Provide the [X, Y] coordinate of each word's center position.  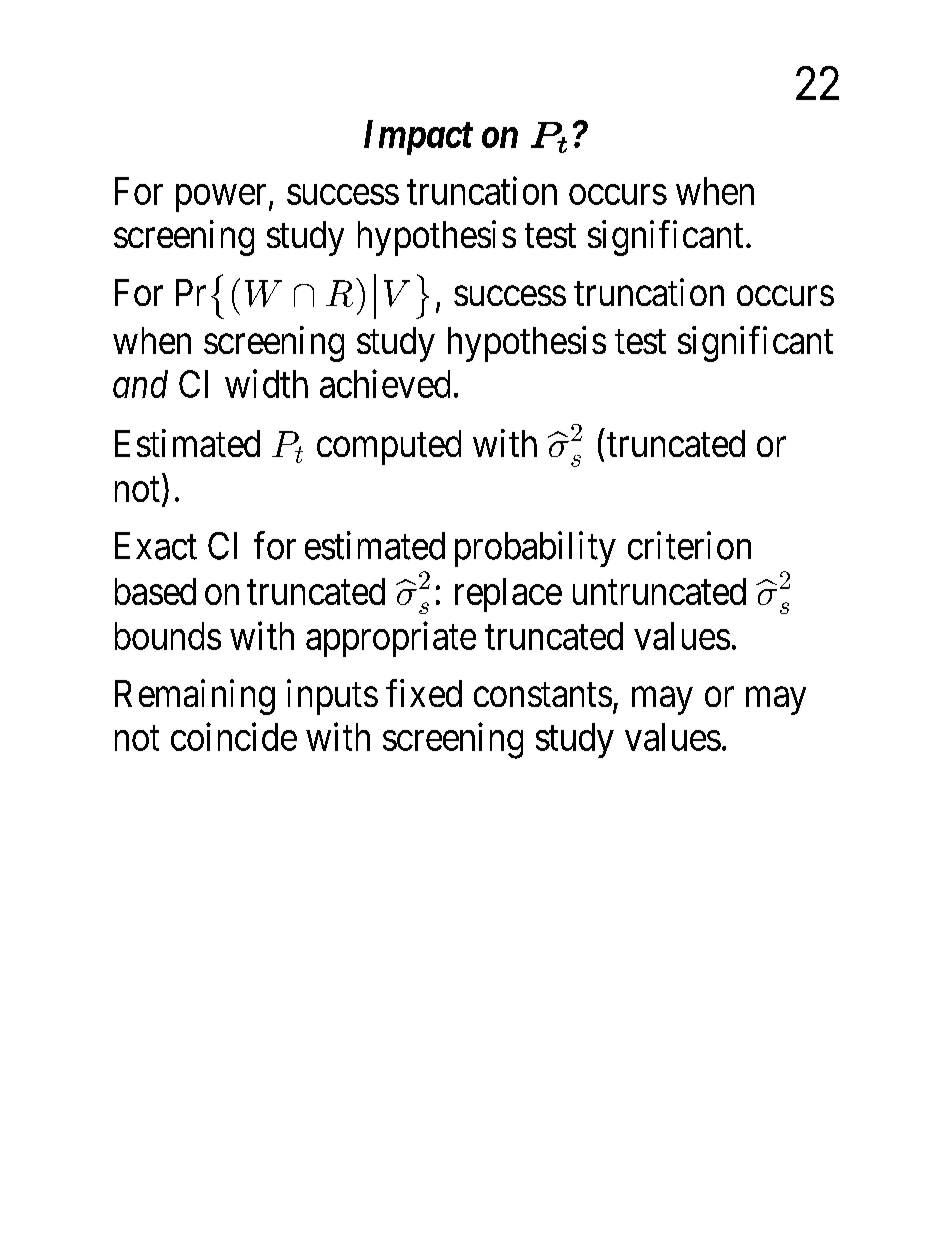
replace [508, 595]
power [221, 198]
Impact [418, 137]
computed [389, 447]
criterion [689, 545]
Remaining [195, 697]
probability [535, 549]
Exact [156, 546]
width [266, 384]
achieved [385, 384]
